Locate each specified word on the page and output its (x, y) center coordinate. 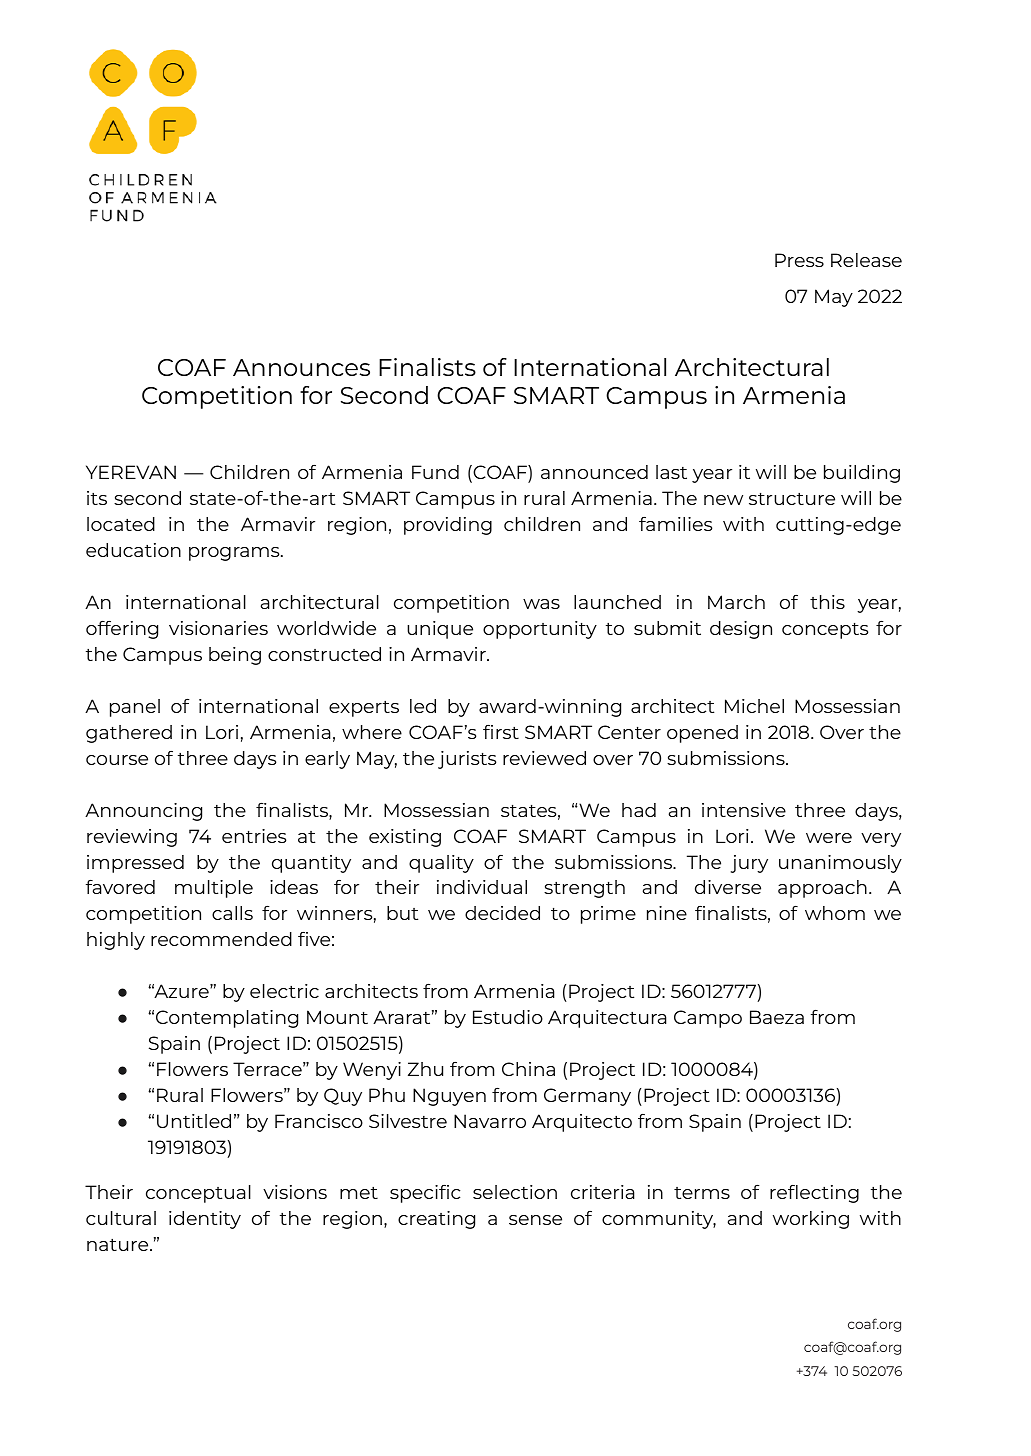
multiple (214, 889)
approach (822, 889)
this (827, 602)
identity (205, 1220)
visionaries (218, 628)
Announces (301, 367)
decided (502, 913)
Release (866, 260)
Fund (435, 472)
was (541, 604)
